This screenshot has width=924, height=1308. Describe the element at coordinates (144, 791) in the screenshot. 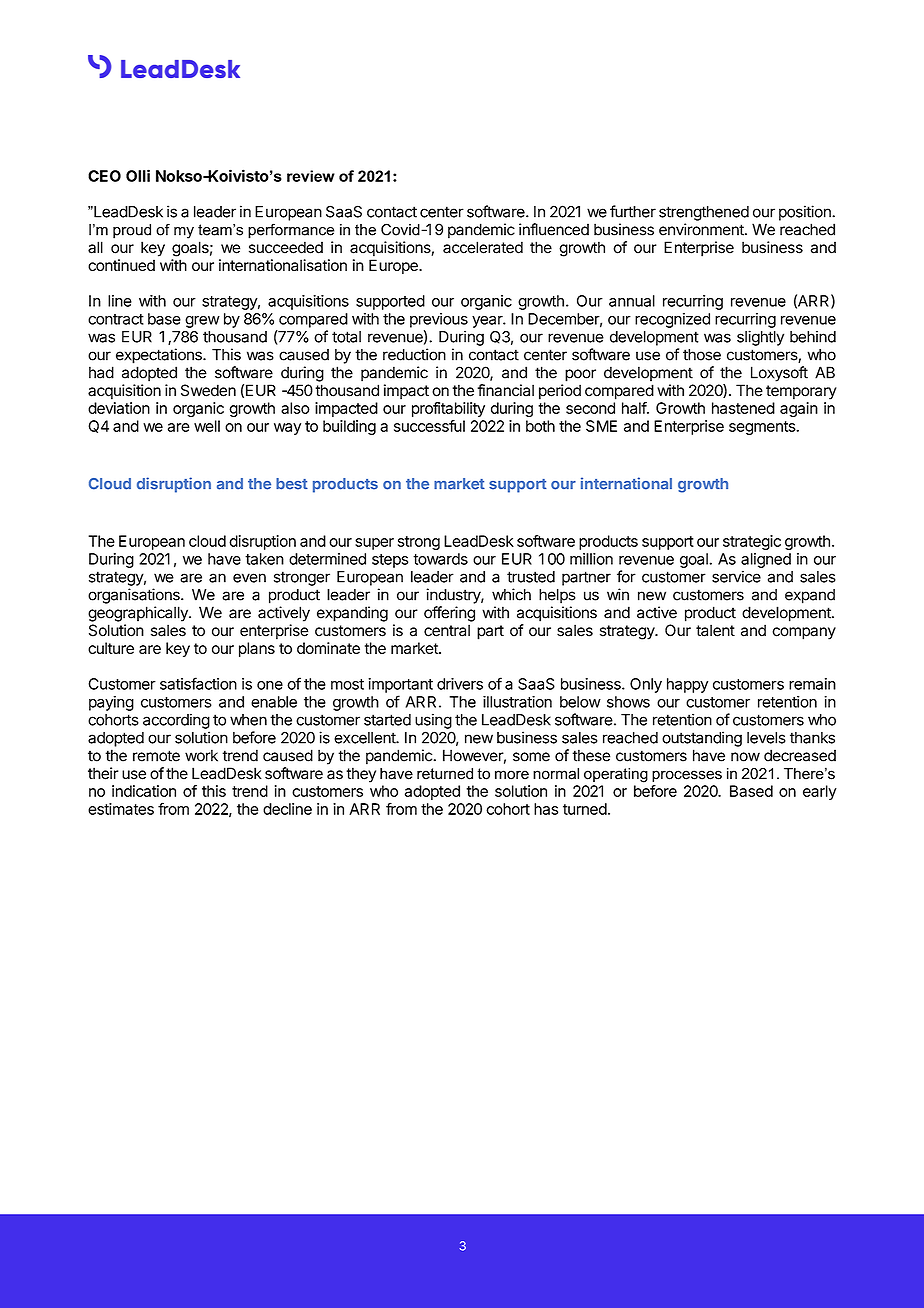

I see `indication` at that location.
